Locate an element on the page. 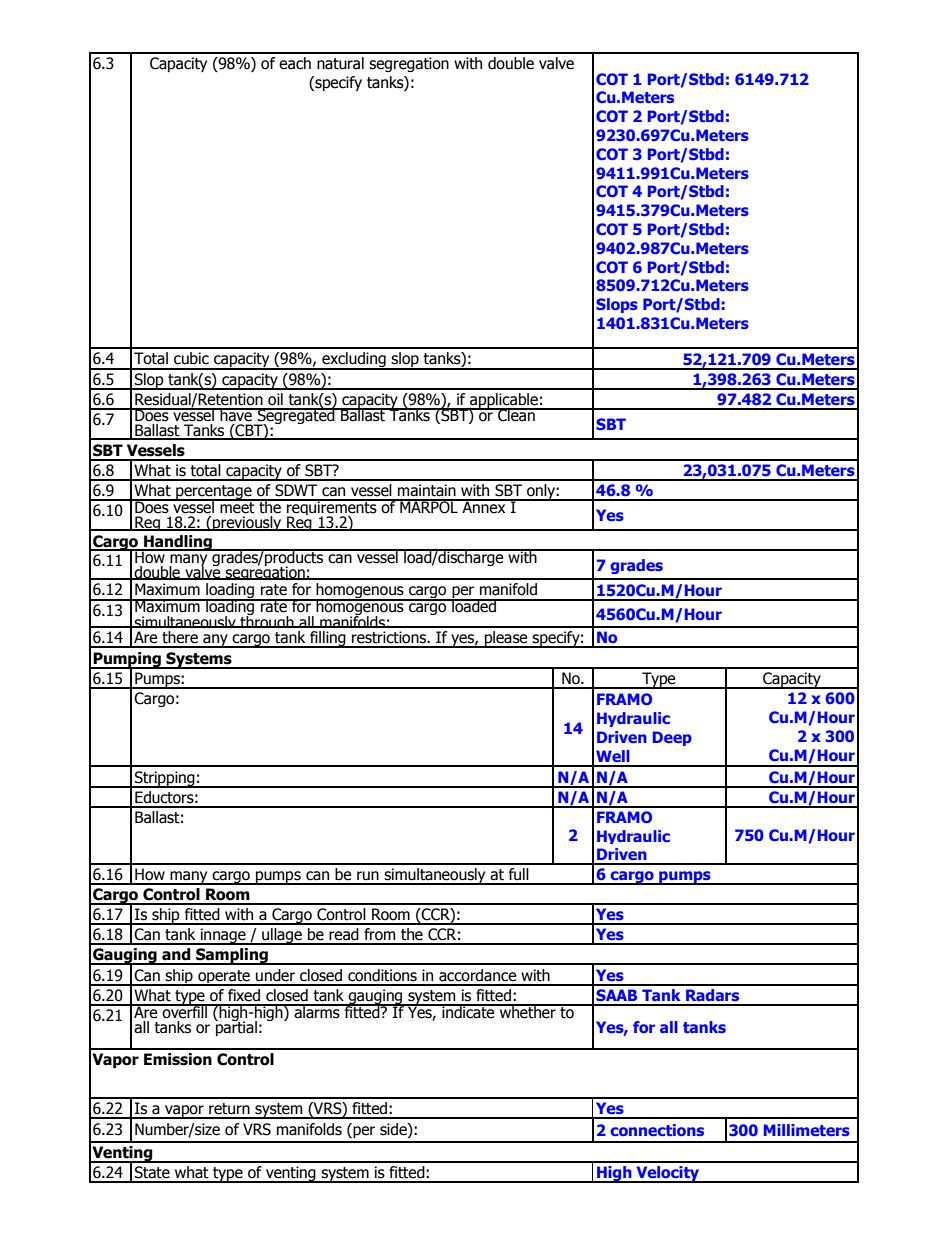 The image size is (952, 1233). Emission is located at coordinates (178, 1059).
